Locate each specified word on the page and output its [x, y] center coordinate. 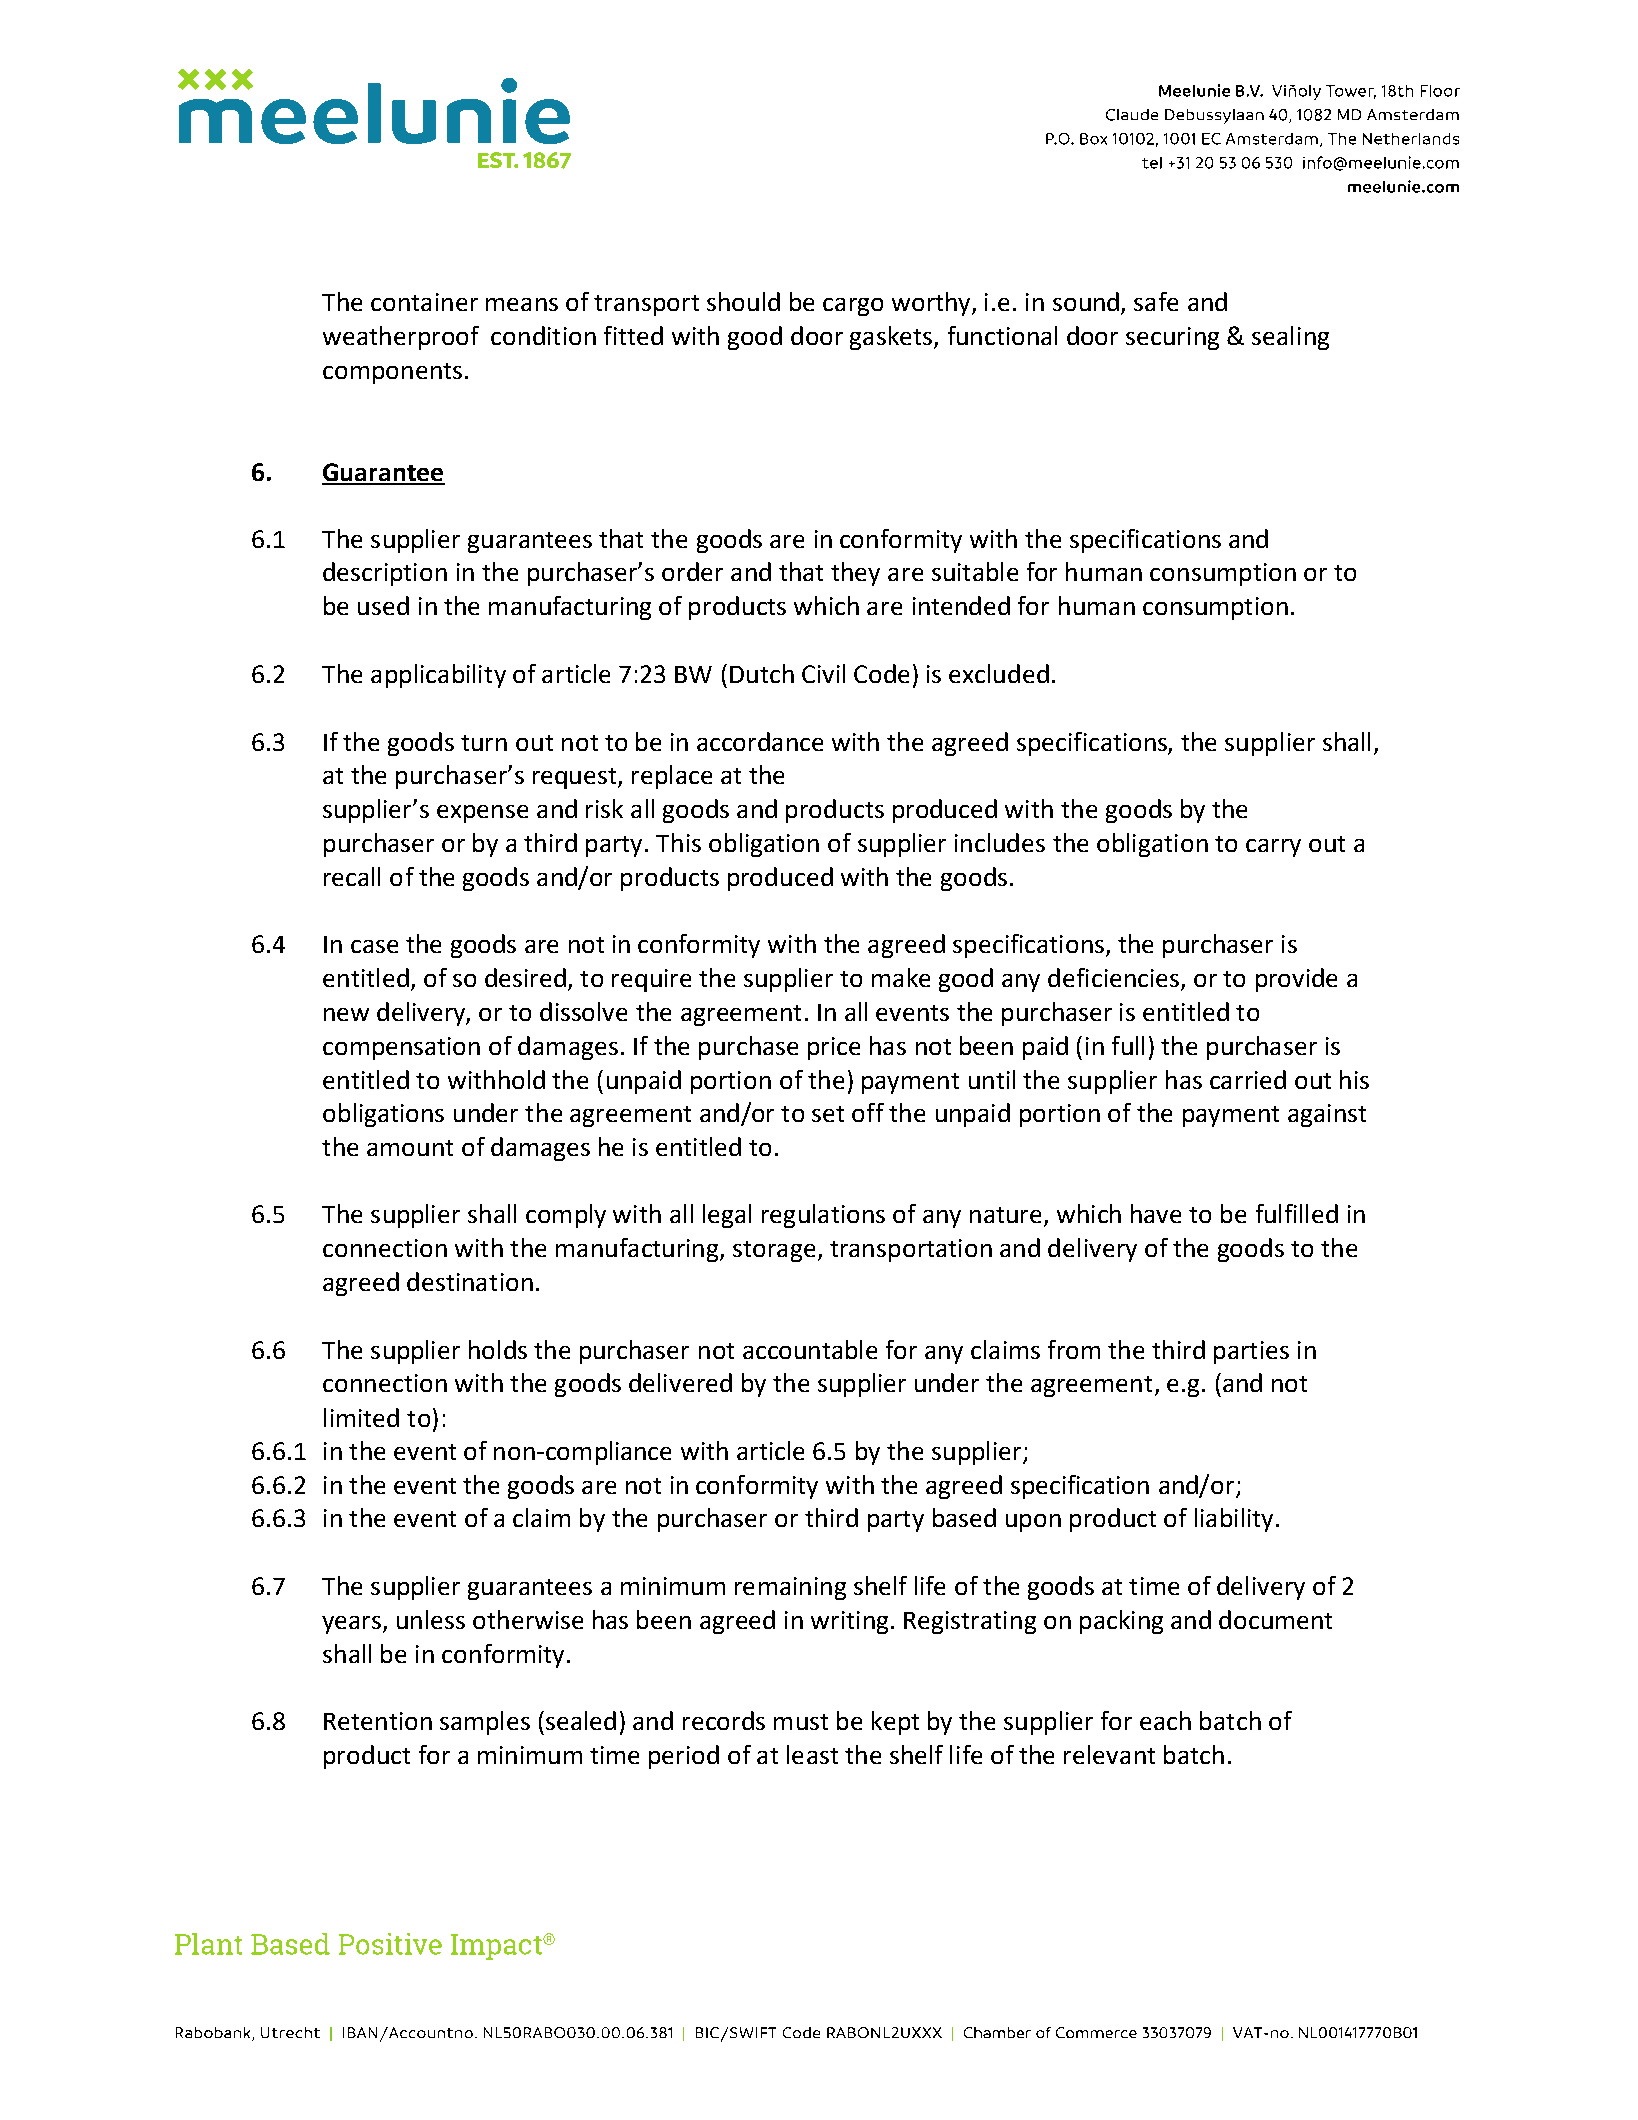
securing [1172, 338]
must [801, 1722]
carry [1273, 848]
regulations [823, 1216]
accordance [760, 741]
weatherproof [401, 338]
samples [485, 1723]
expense [482, 814]
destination [470, 1281]
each [1165, 1720]
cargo [853, 307]
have [1156, 1213]
